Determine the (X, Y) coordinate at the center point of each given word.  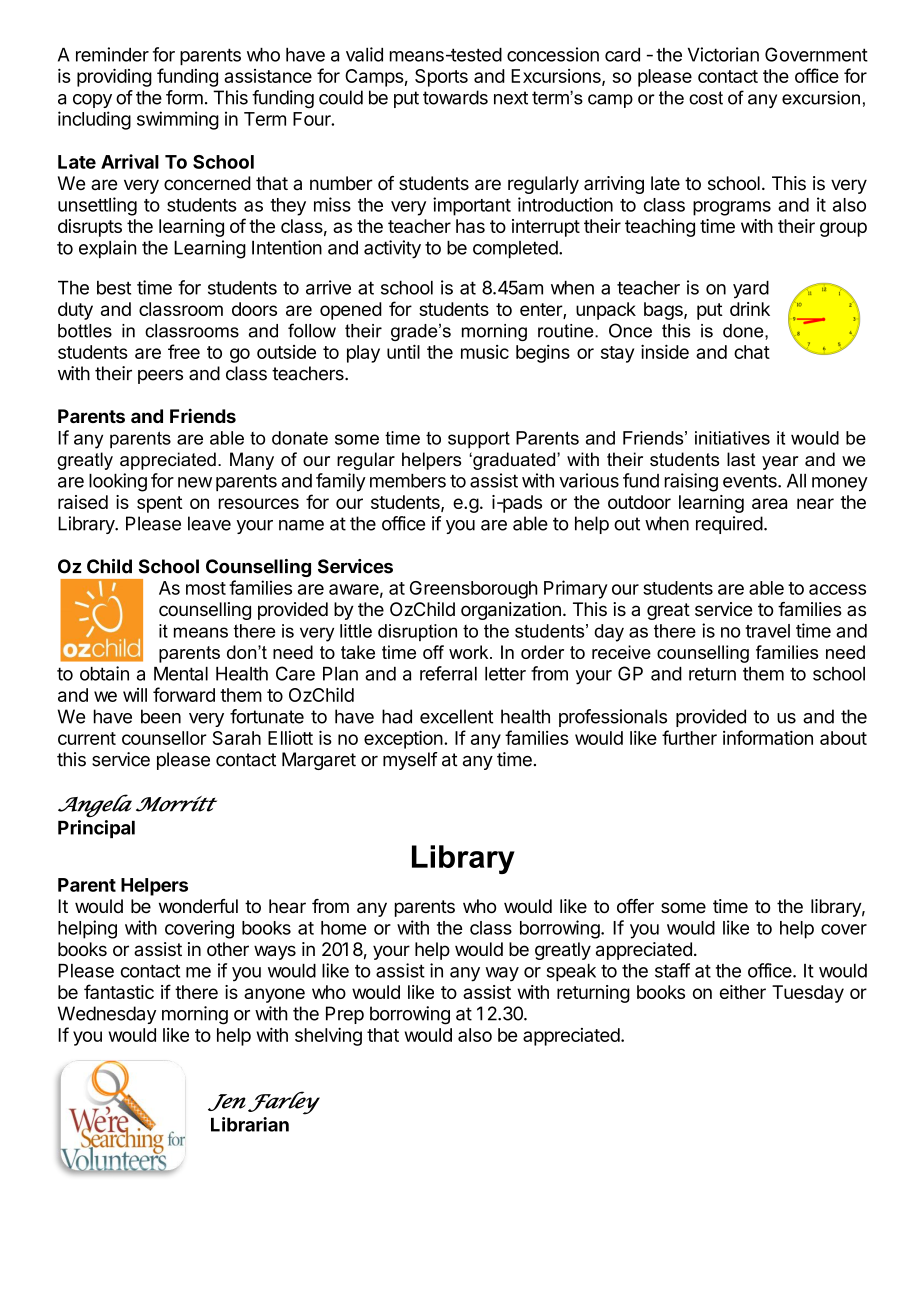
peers (160, 377)
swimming (178, 120)
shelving (328, 1036)
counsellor (164, 738)
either (743, 992)
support (479, 440)
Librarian (250, 1124)
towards (455, 97)
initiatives (732, 438)
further (689, 737)
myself (410, 761)
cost (706, 98)
